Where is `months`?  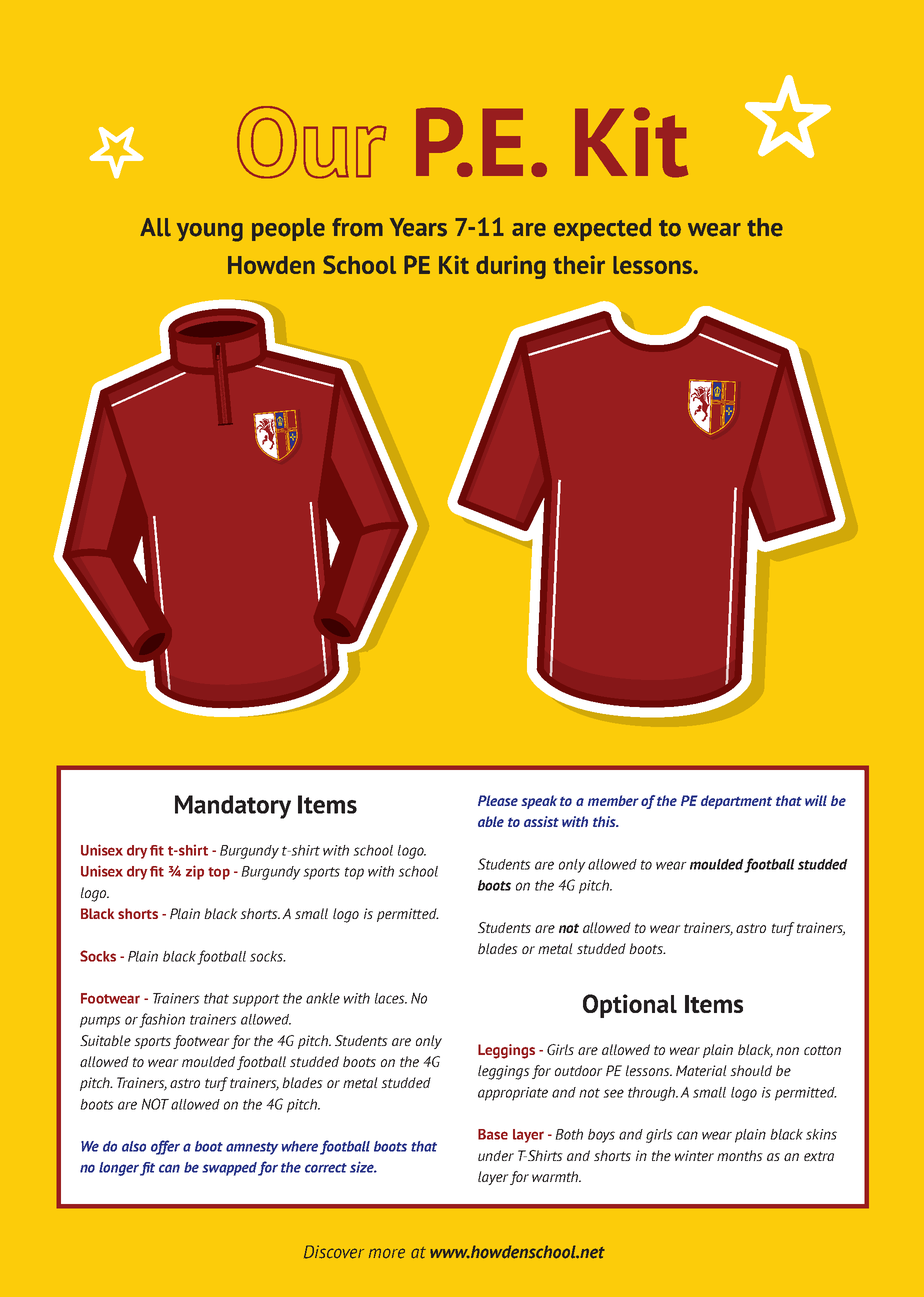
months is located at coordinates (740, 1155).
